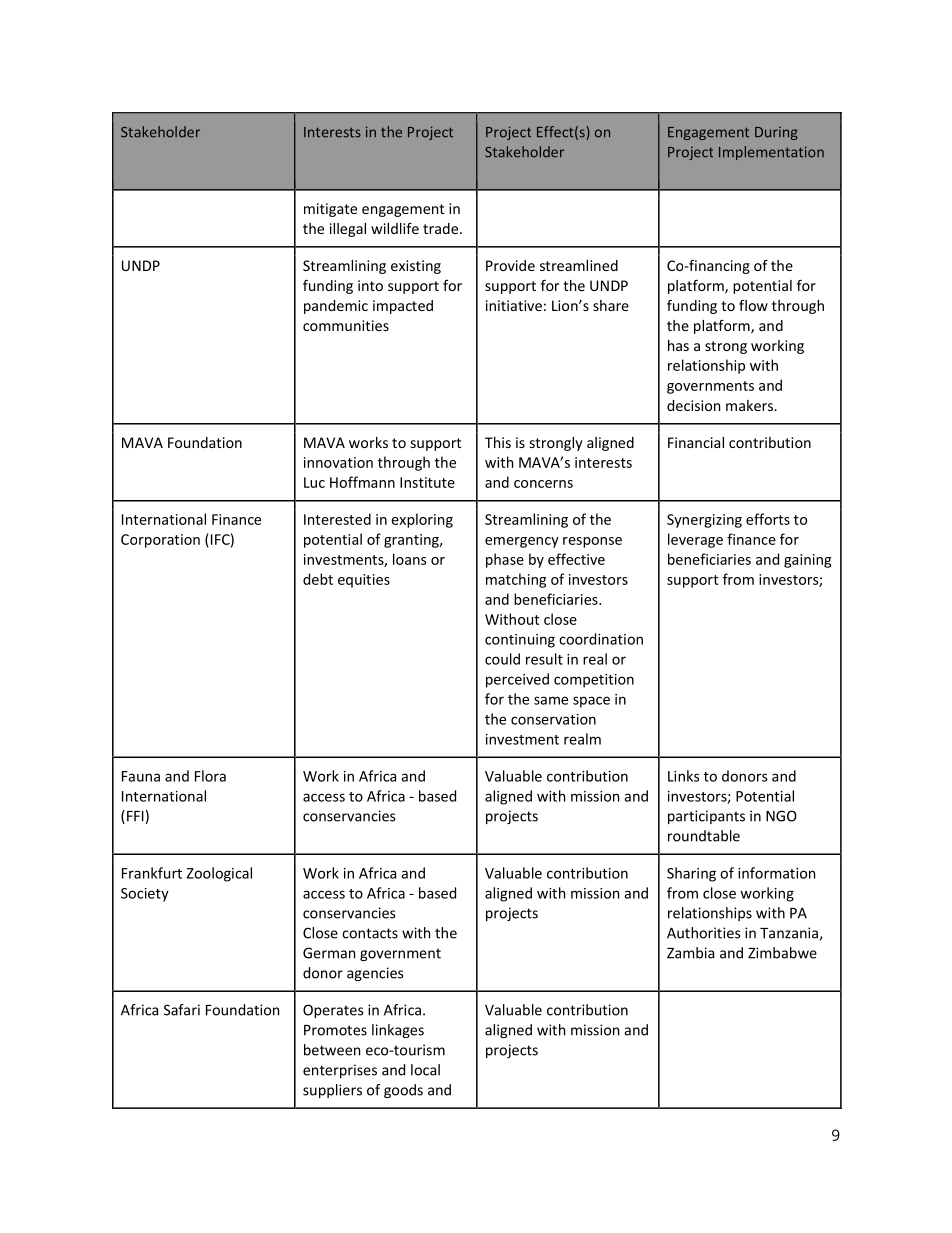 This screenshot has width=952, height=1233. Describe the element at coordinates (182, 1010) in the screenshot. I see `Safari` at that location.
